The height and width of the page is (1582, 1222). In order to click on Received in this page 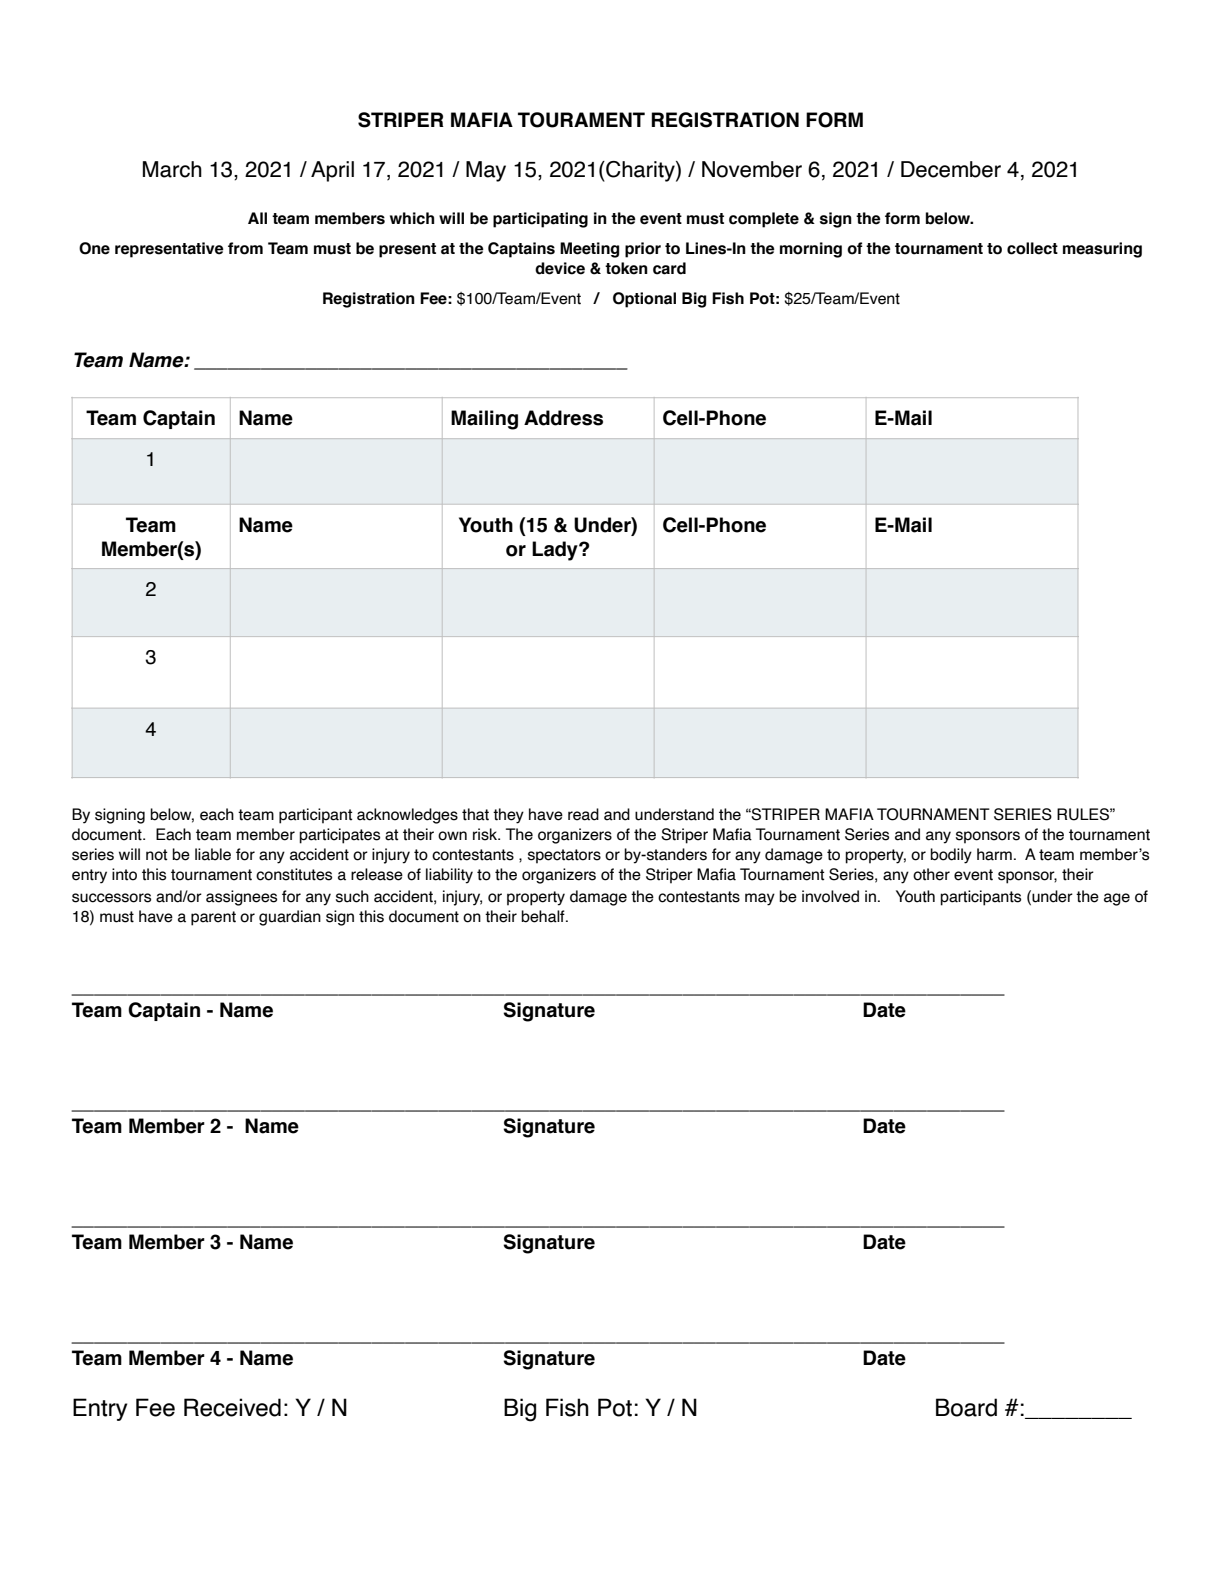, I will do `click(232, 1407)`.
